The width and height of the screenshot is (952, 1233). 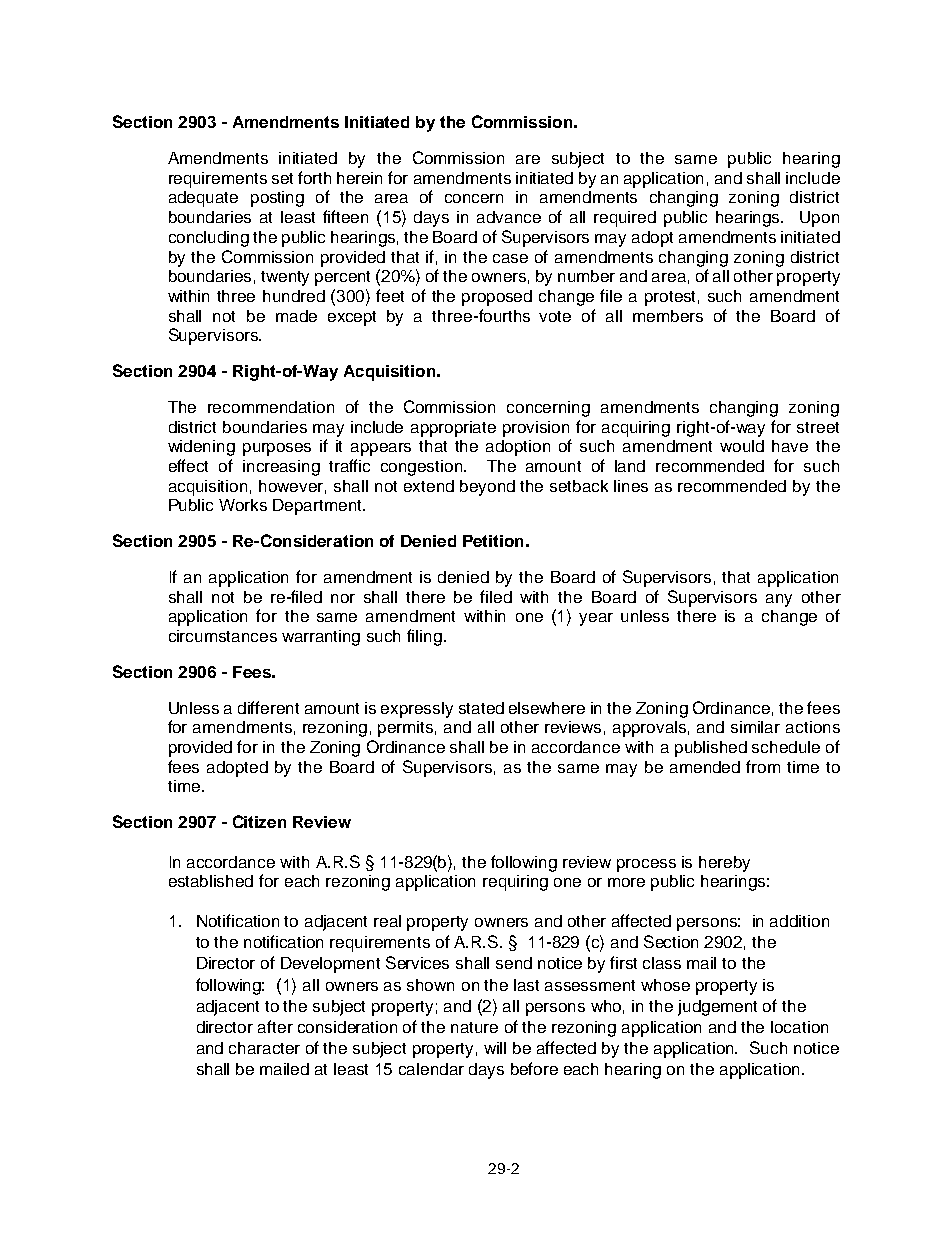 What do you see at coordinates (742, 446) in the screenshot?
I see `would` at bounding box center [742, 446].
